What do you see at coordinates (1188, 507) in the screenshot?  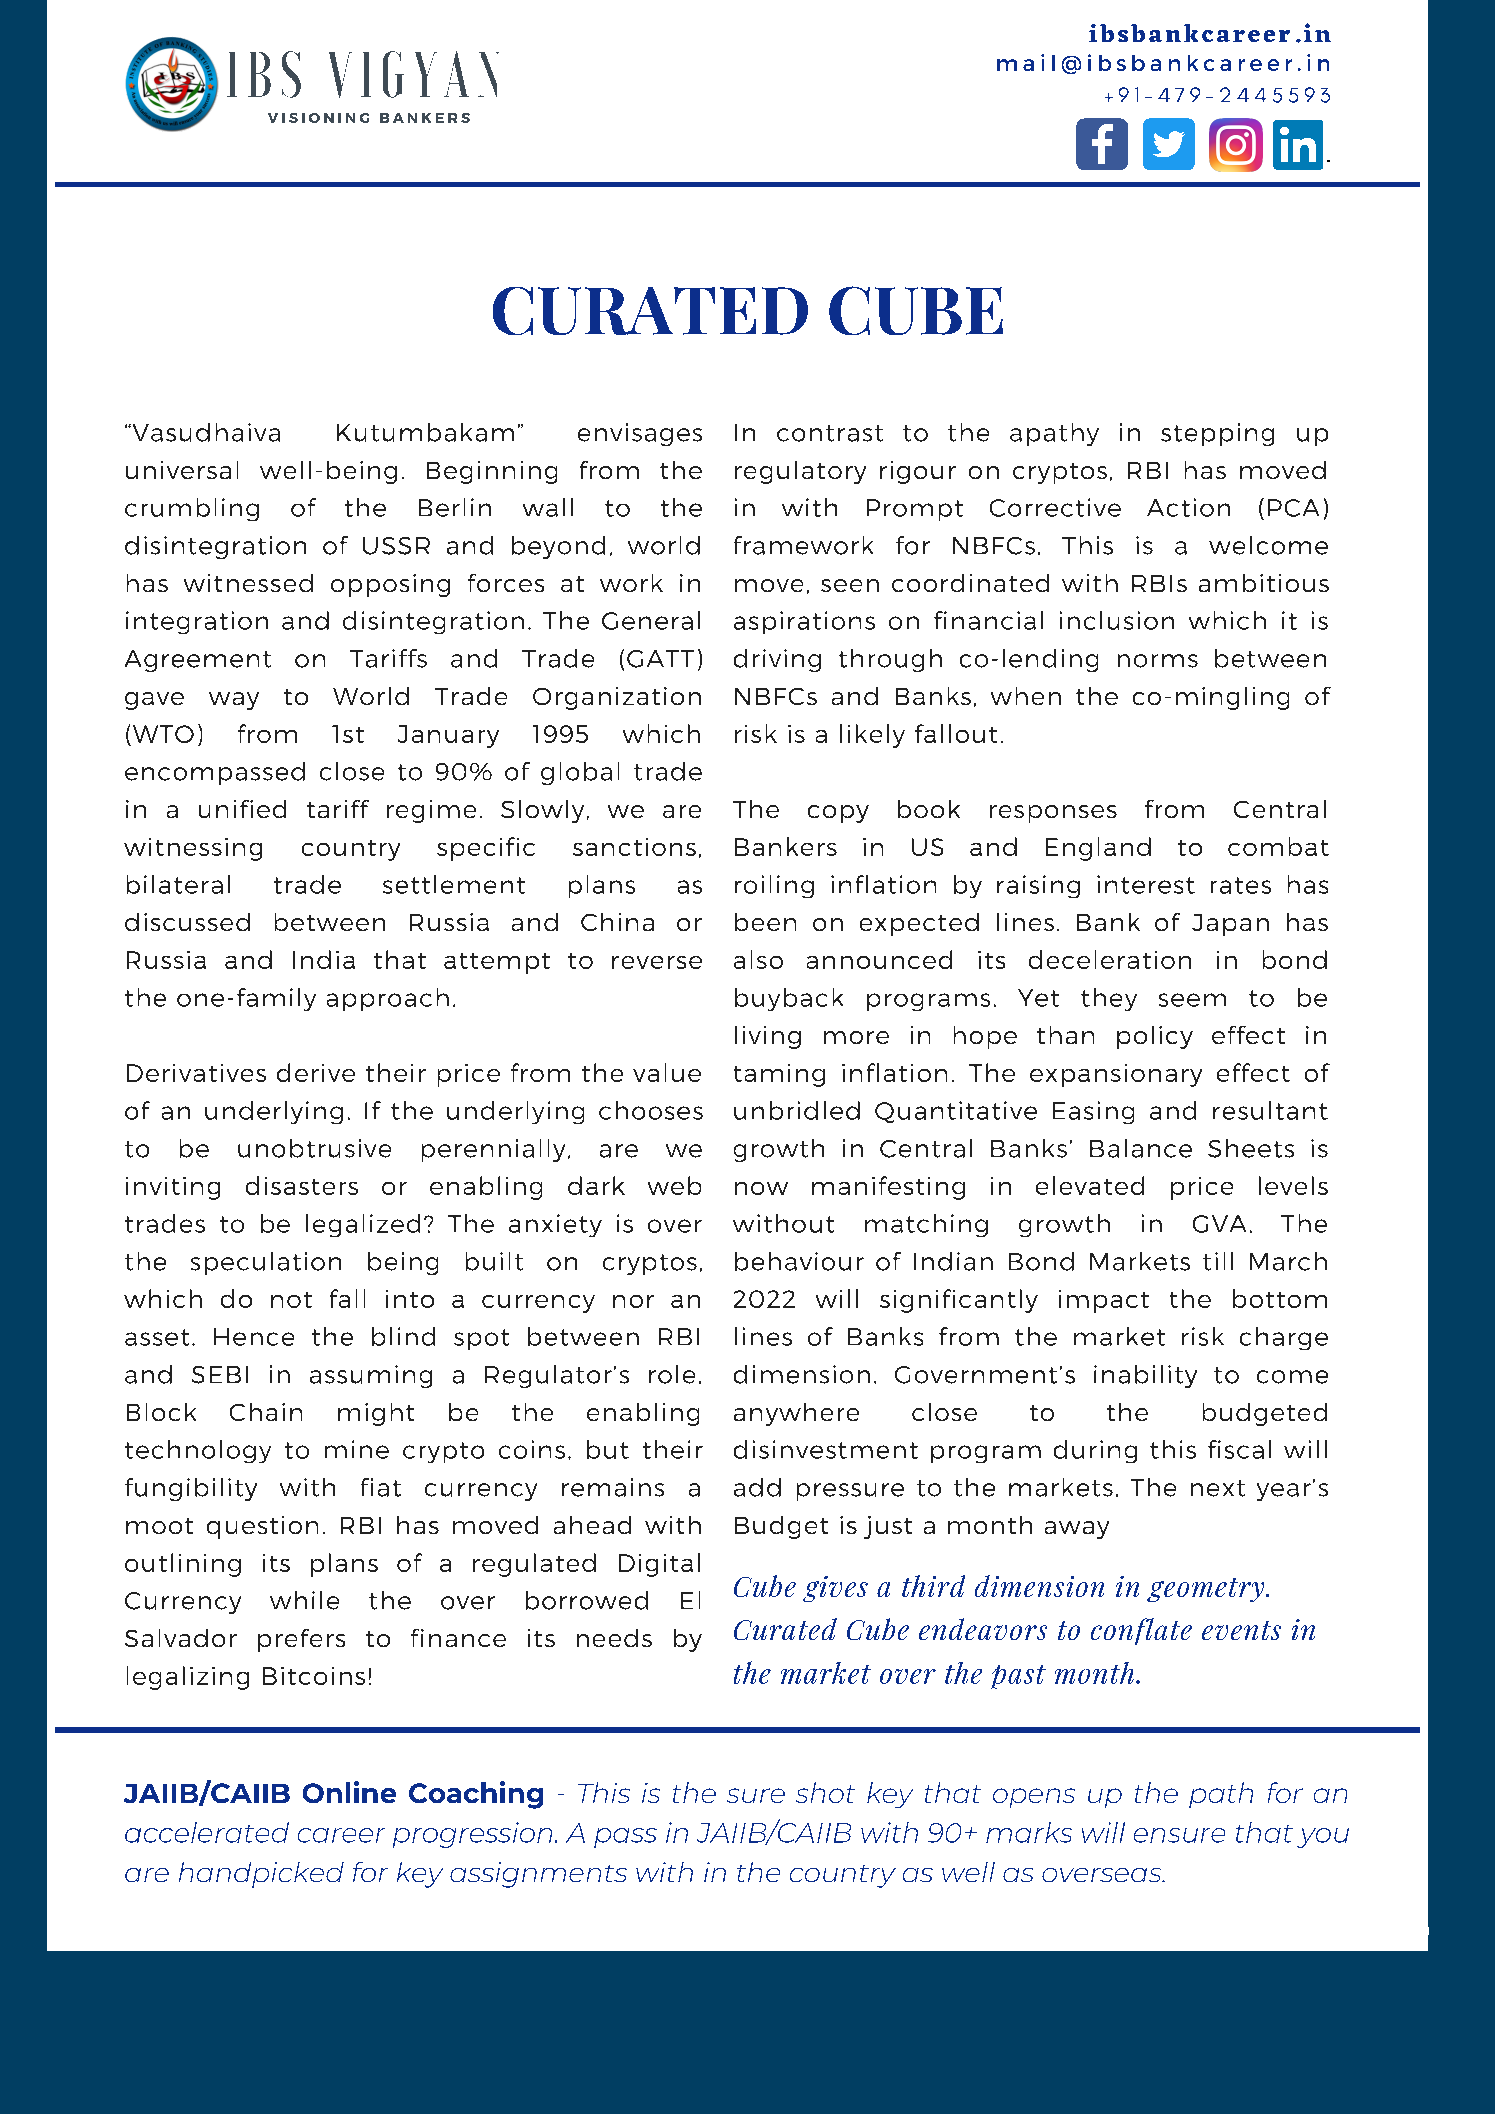 I see `Action` at bounding box center [1188, 507].
